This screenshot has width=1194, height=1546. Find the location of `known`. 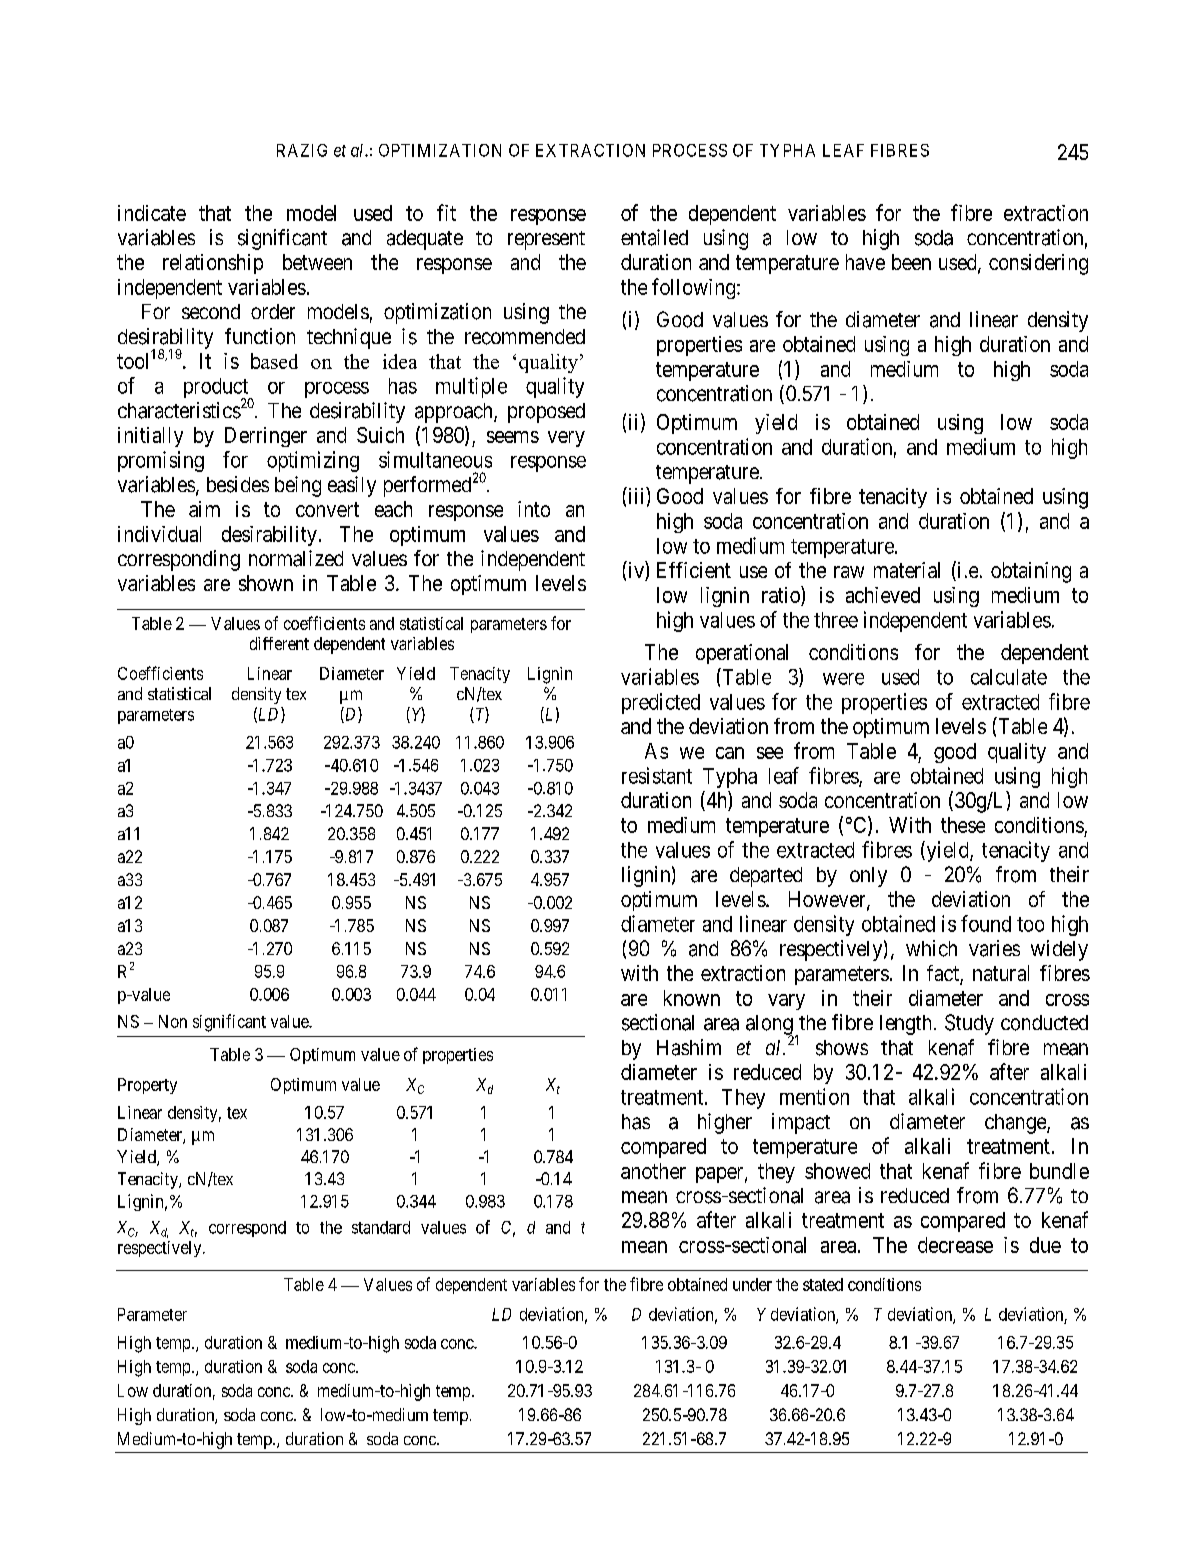

known is located at coordinates (692, 998).
